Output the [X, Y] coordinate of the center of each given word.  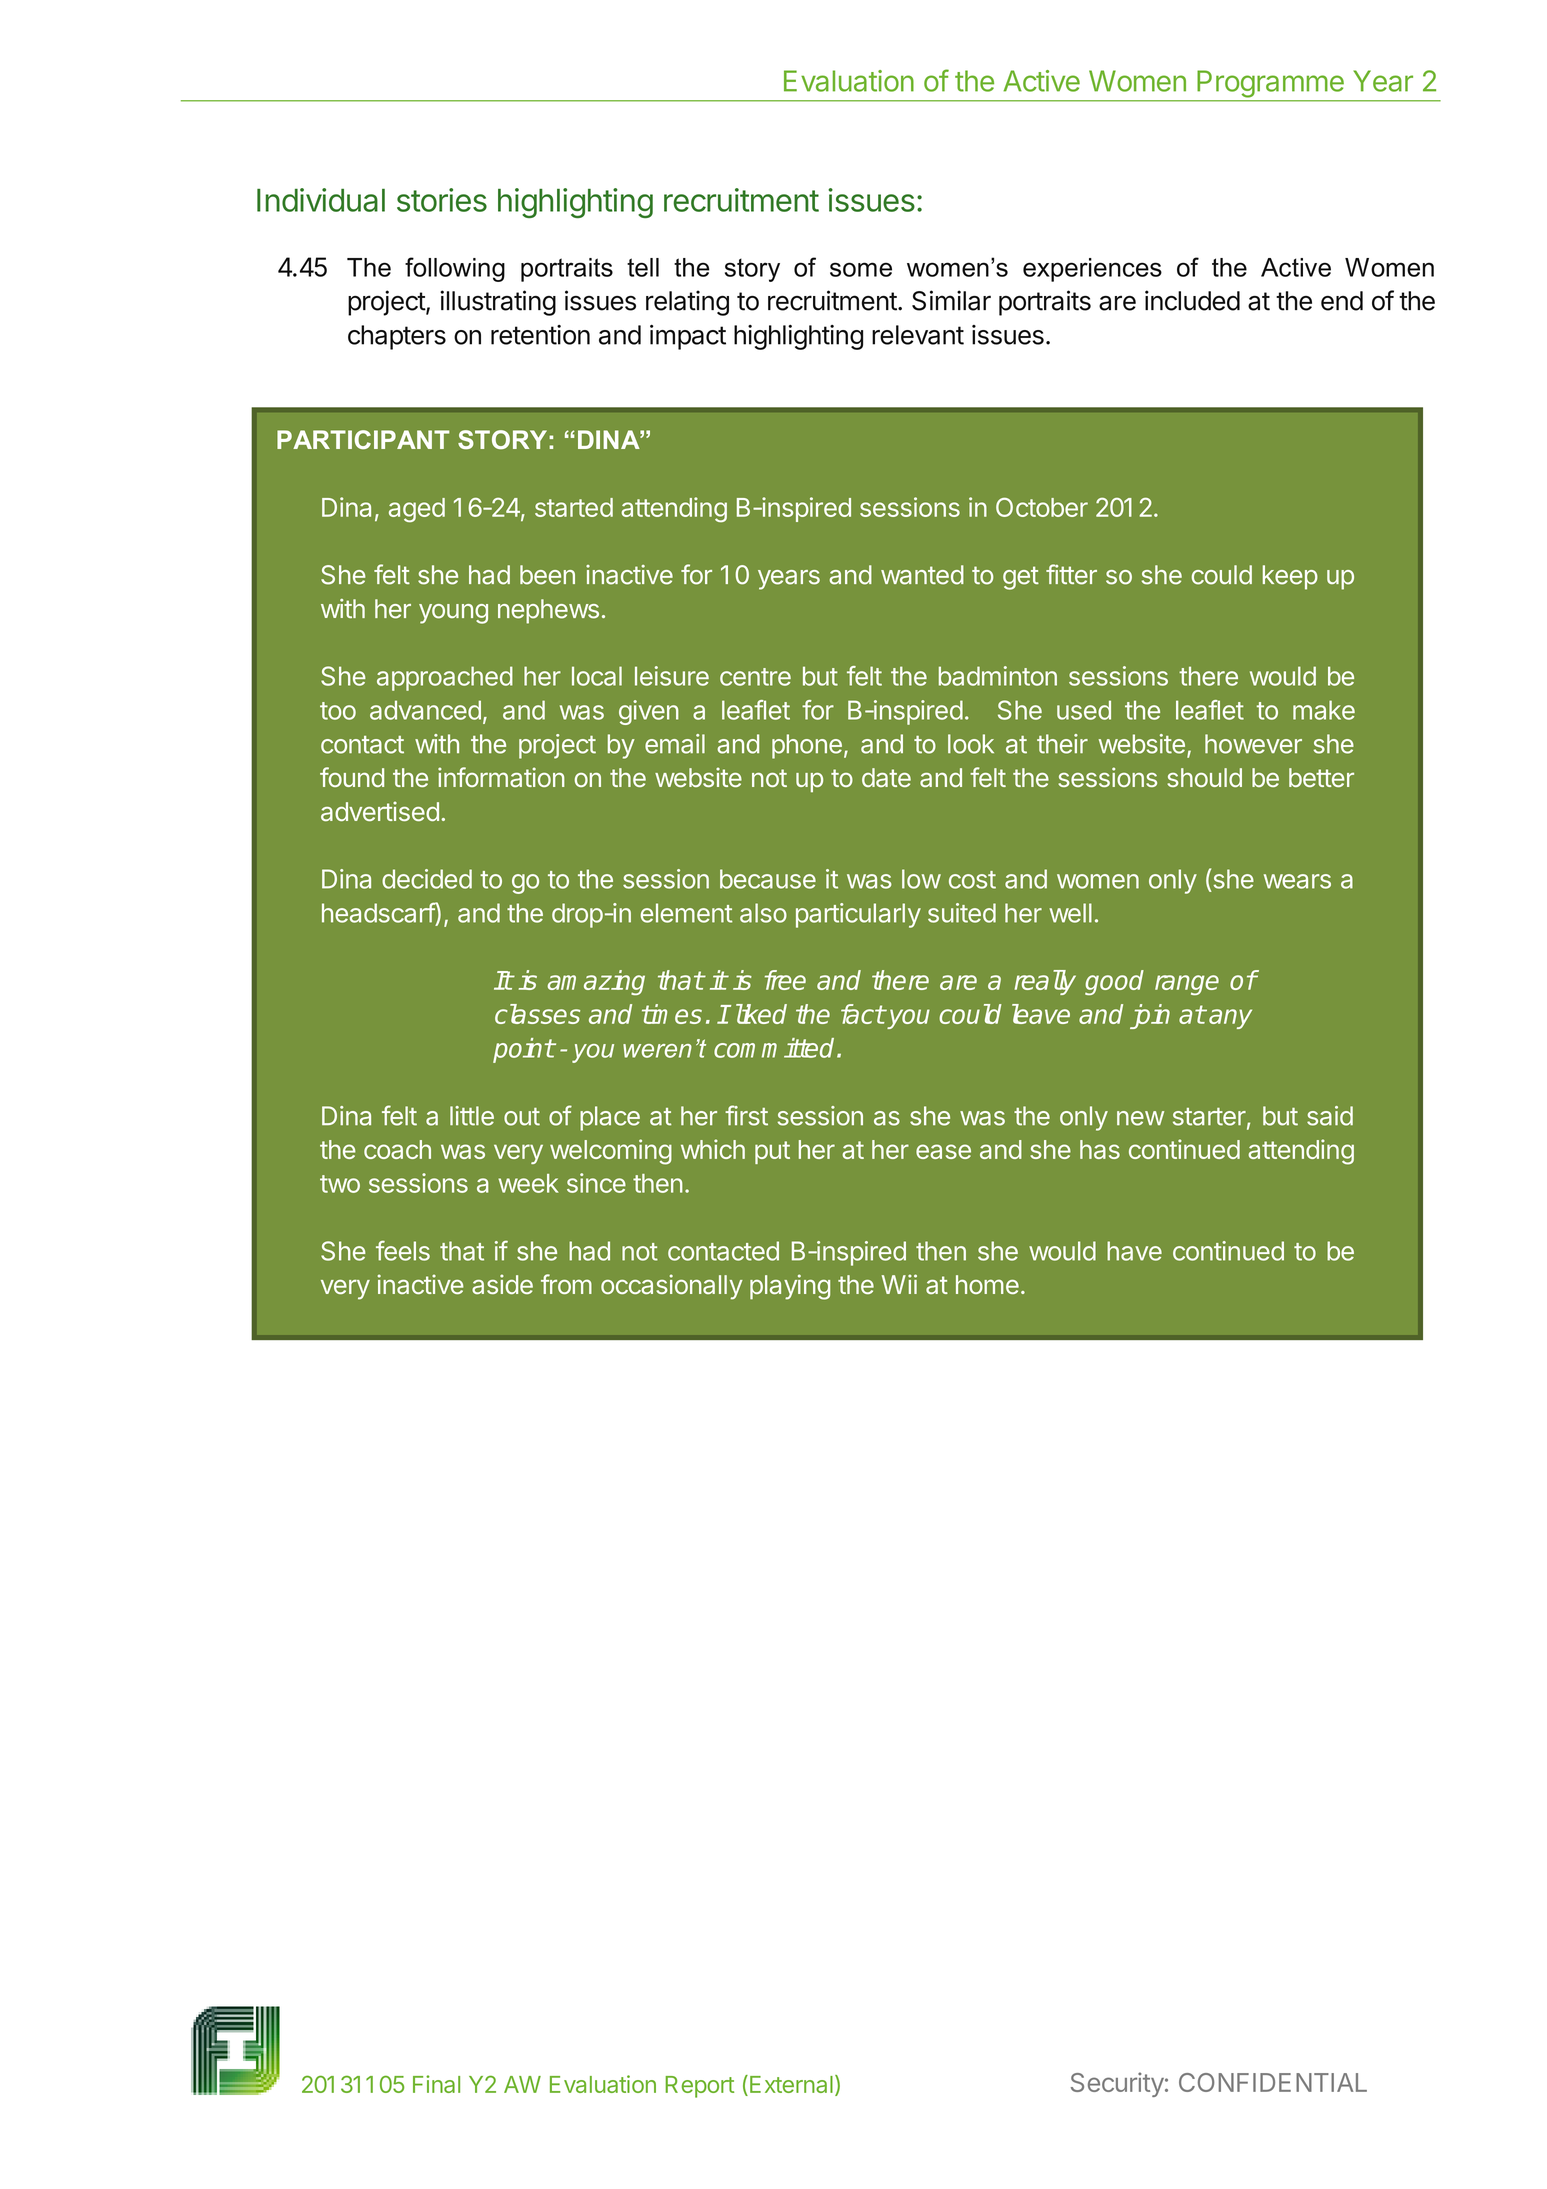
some [861, 269]
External [791, 2084]
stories [442, 200]
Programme [1271, 84]
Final [436, 2084]
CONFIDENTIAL [1273, 2082]
